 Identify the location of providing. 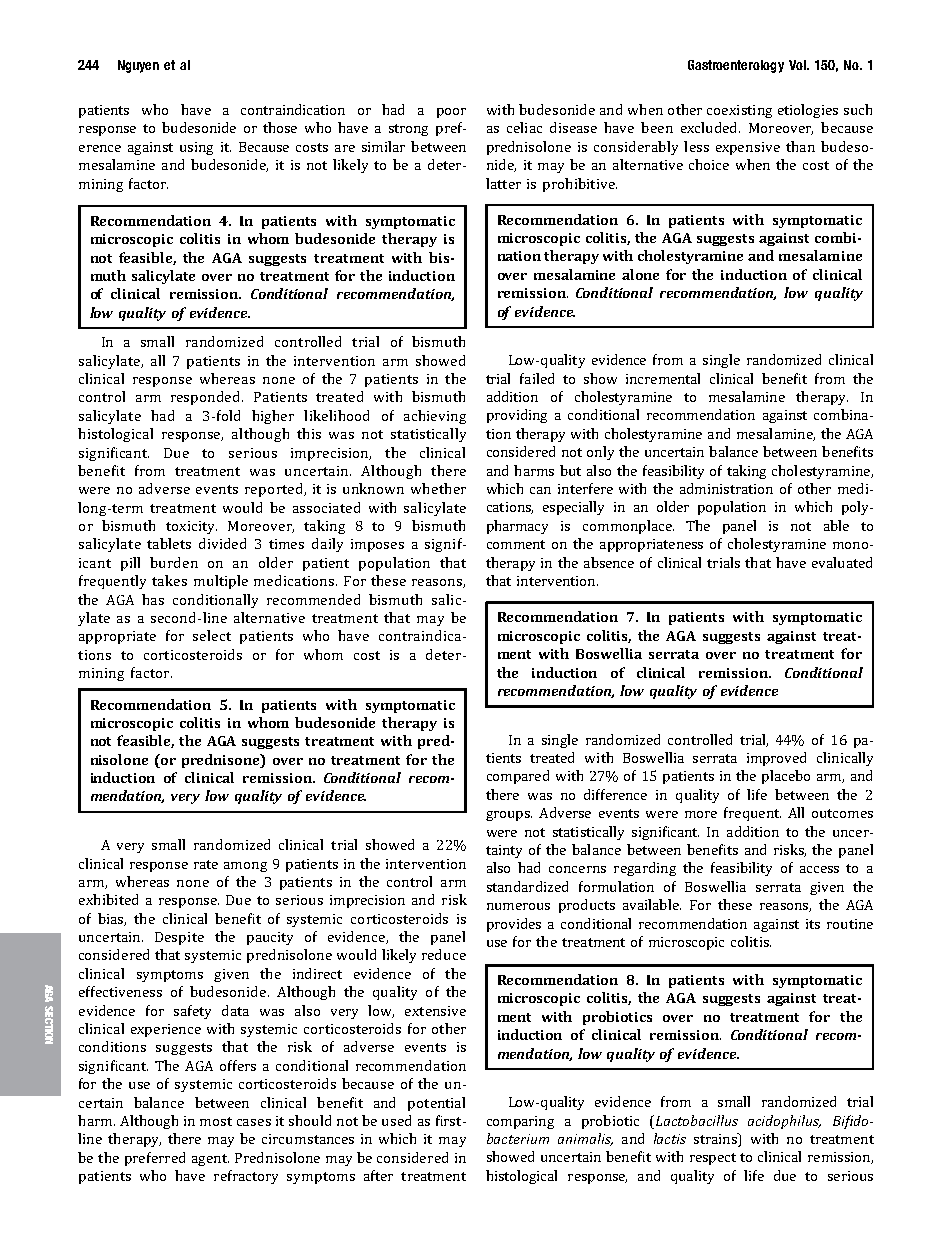
(517, 416).
